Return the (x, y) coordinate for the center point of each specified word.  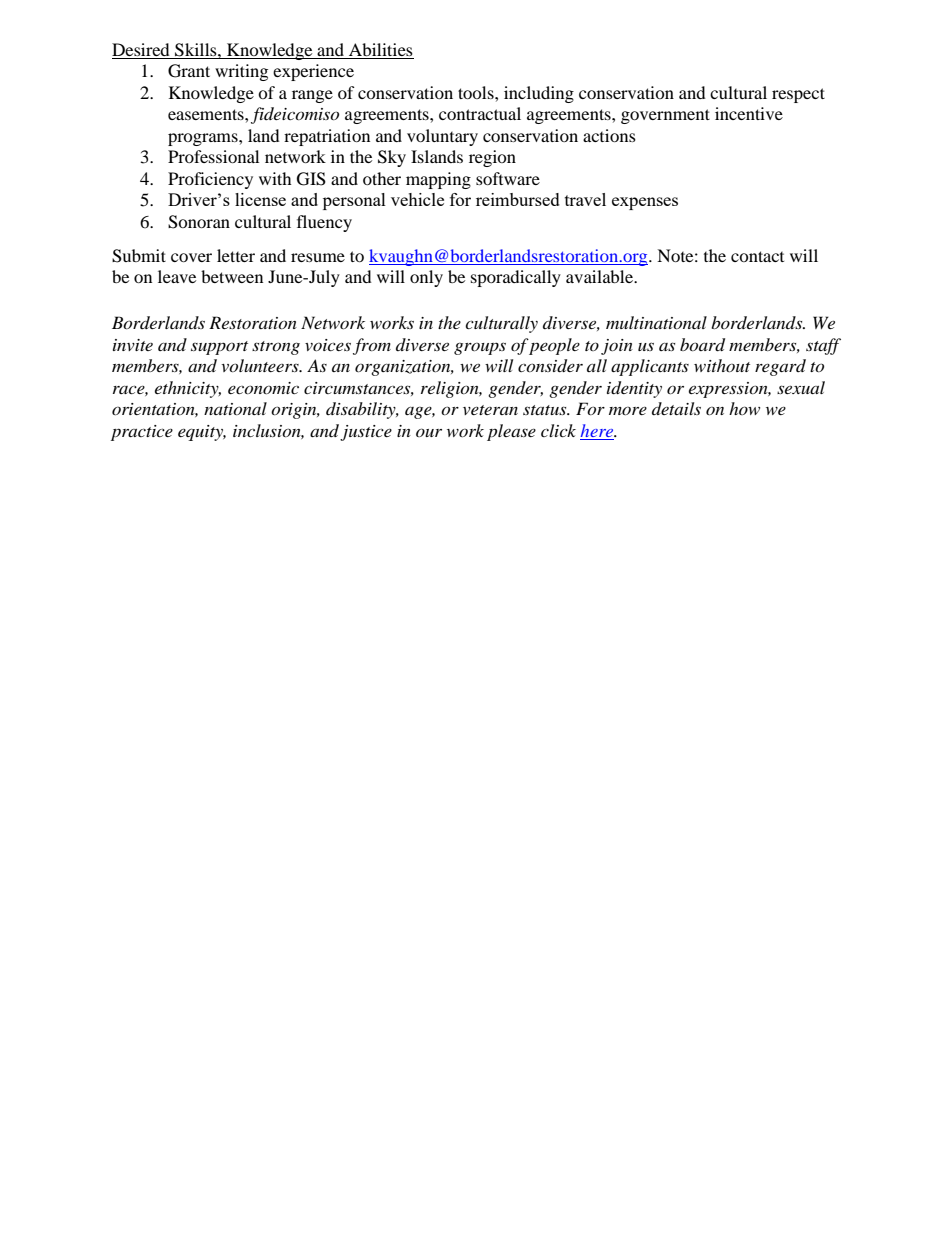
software (508, 178)
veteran (490, 410)
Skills (197, 50)
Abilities (381, 49)
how (744, 408)
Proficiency (210, 180)
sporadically (516, 278)
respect (798, 95)
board (702, 345)
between (232, 276)
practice (142, 433)
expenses (645, 203)
